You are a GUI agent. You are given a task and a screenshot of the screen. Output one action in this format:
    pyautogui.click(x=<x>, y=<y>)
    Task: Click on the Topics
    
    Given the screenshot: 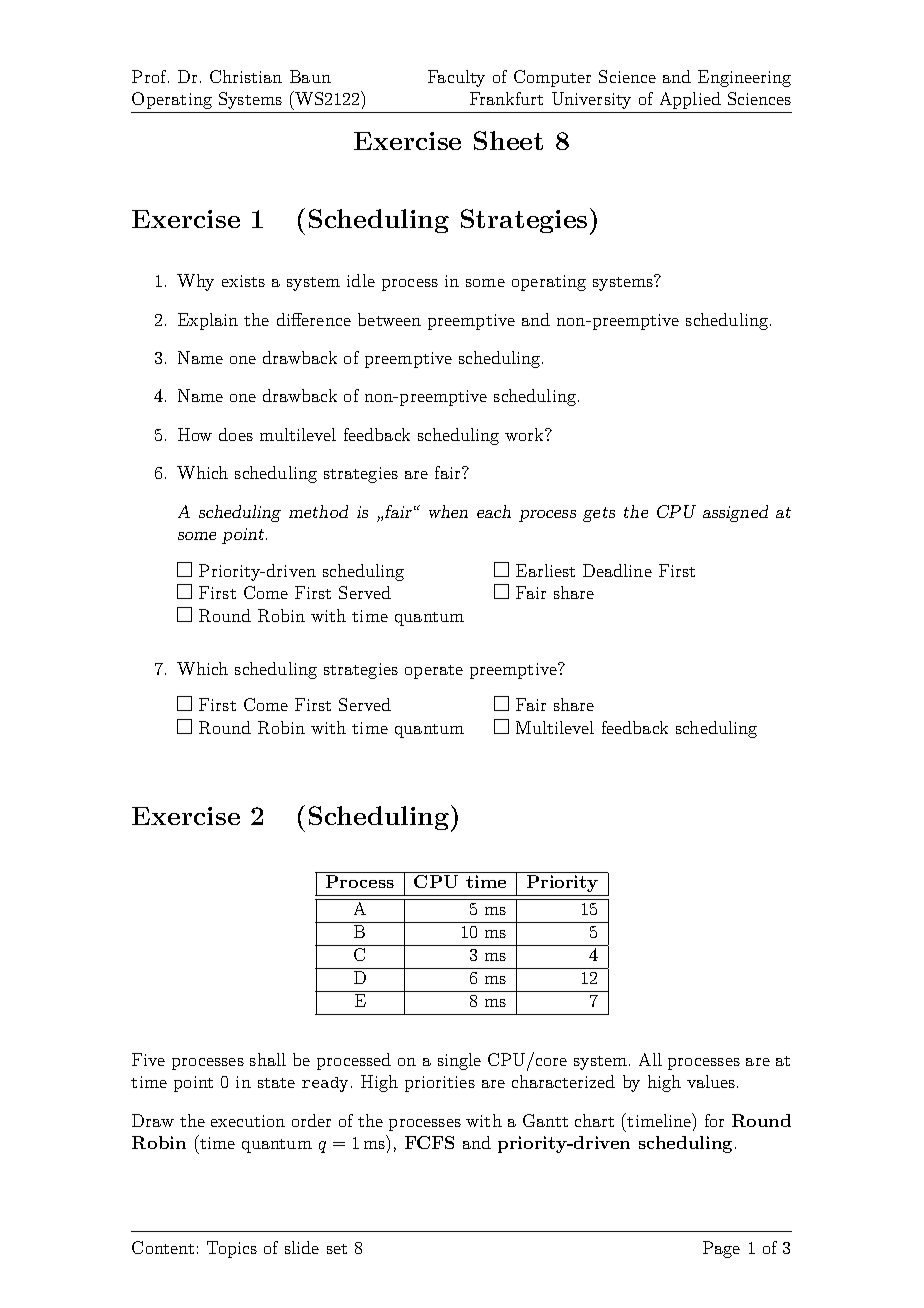 What is the action you would take?
    pyautogui.click(x=232, y=1249)
